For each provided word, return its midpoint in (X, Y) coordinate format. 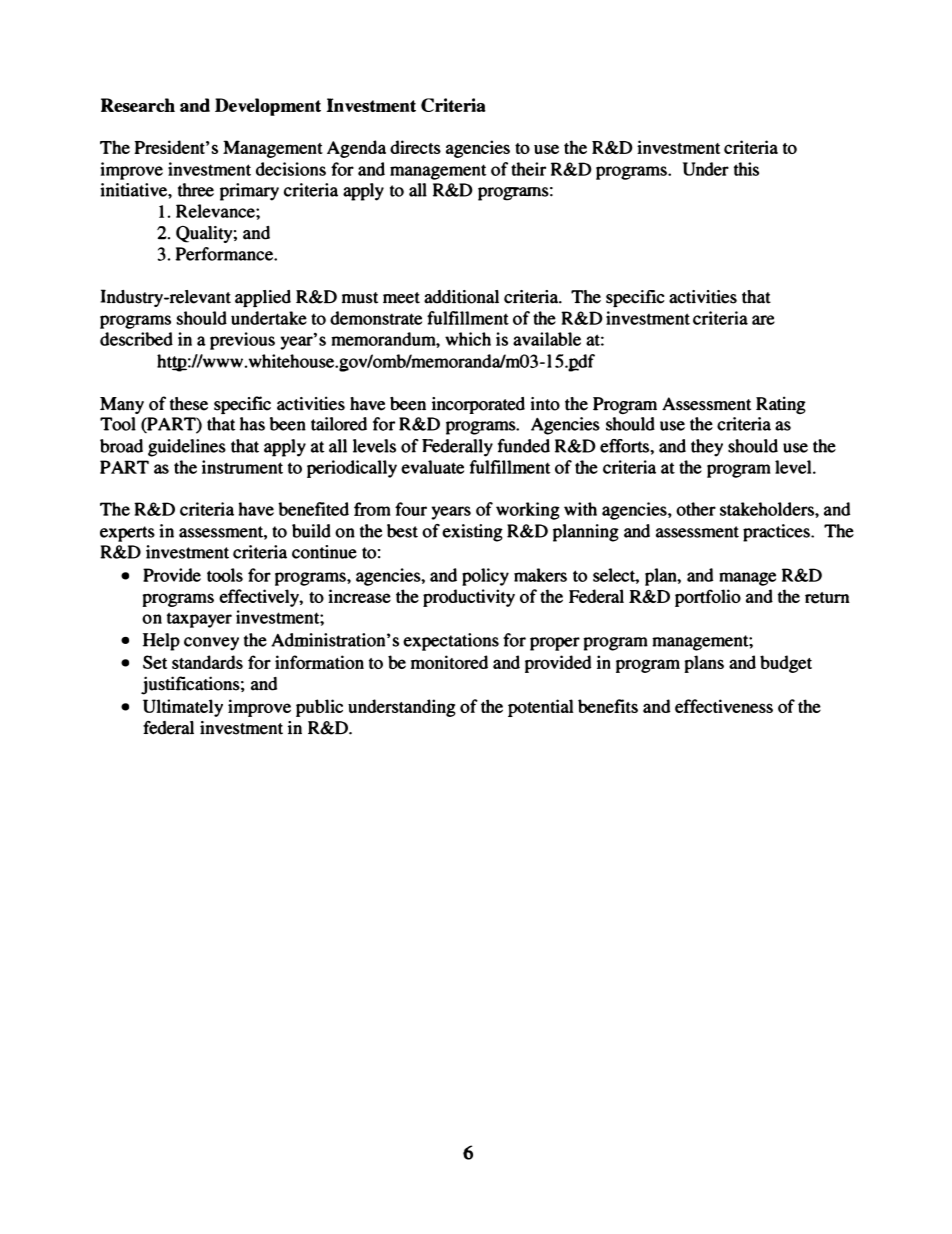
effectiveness (724, 706)
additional (461, 297)
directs (415, 147)
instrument (242, 467)
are (763, 320)
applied (263, 298)
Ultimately (183, 708)
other (696, 509)
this (746, 169)
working (528, 511)
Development (268, 107)
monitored (449, 662)
